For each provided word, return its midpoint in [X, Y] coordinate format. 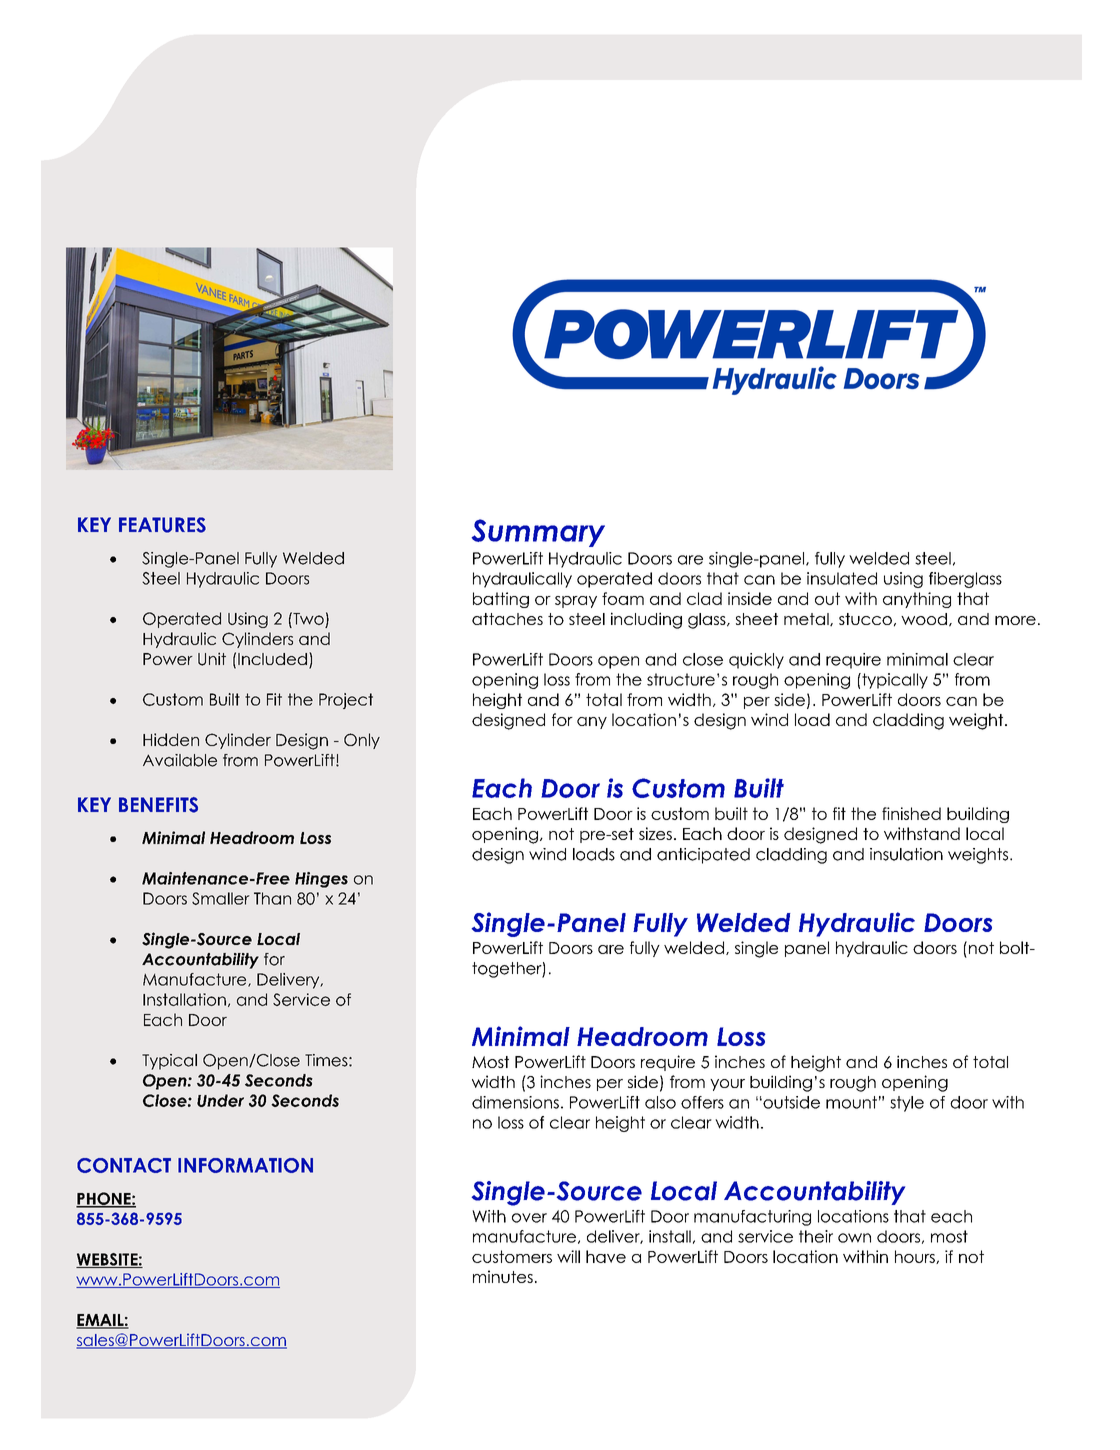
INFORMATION [245, 1165]
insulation [906, 854]
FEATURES [162, 525]
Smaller [221, 898]
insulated [842, 578]
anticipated [703, 856]
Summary [538, 533]
